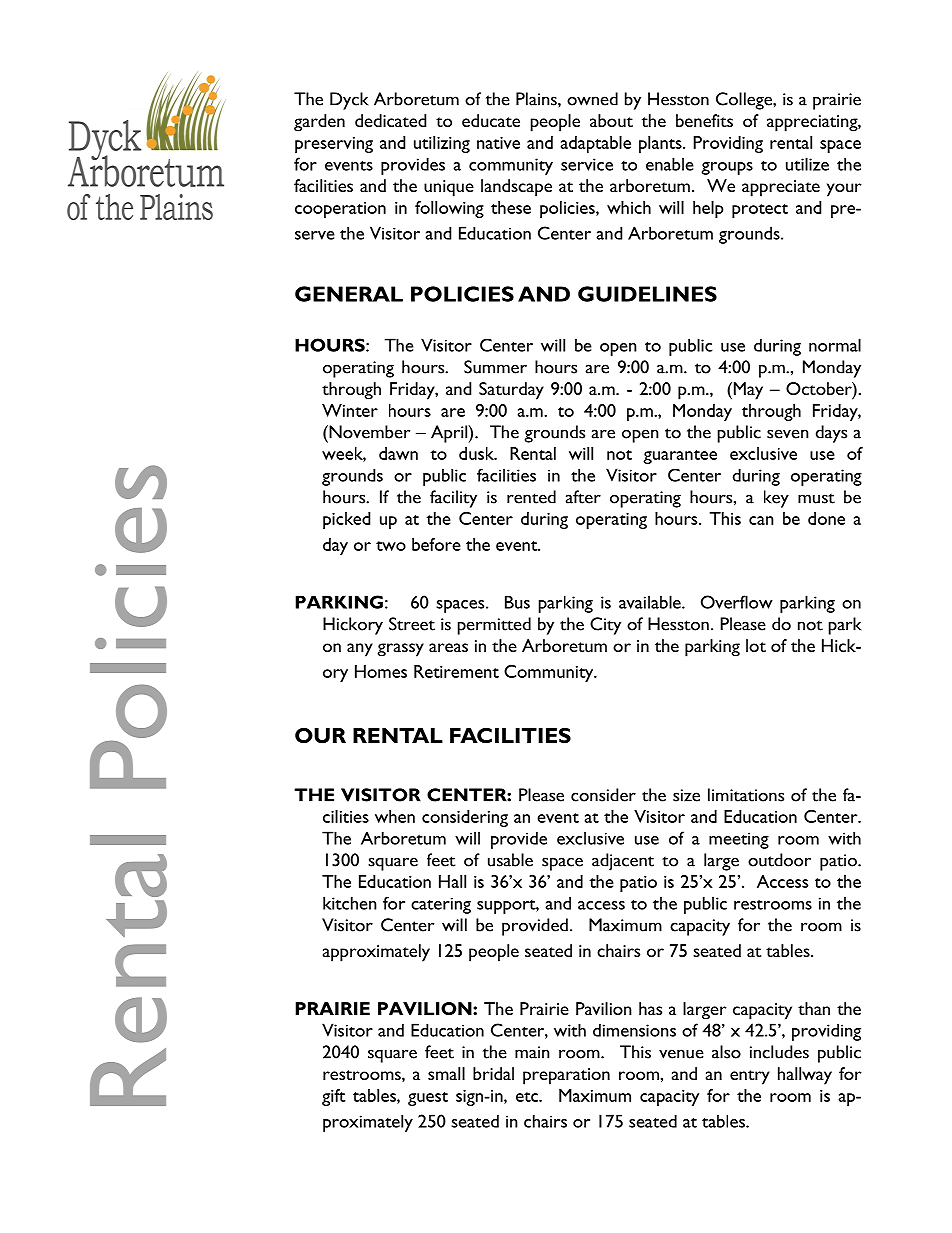 This image has width=952, height=1233. I want to click on outdoor, so click(779, 860).
